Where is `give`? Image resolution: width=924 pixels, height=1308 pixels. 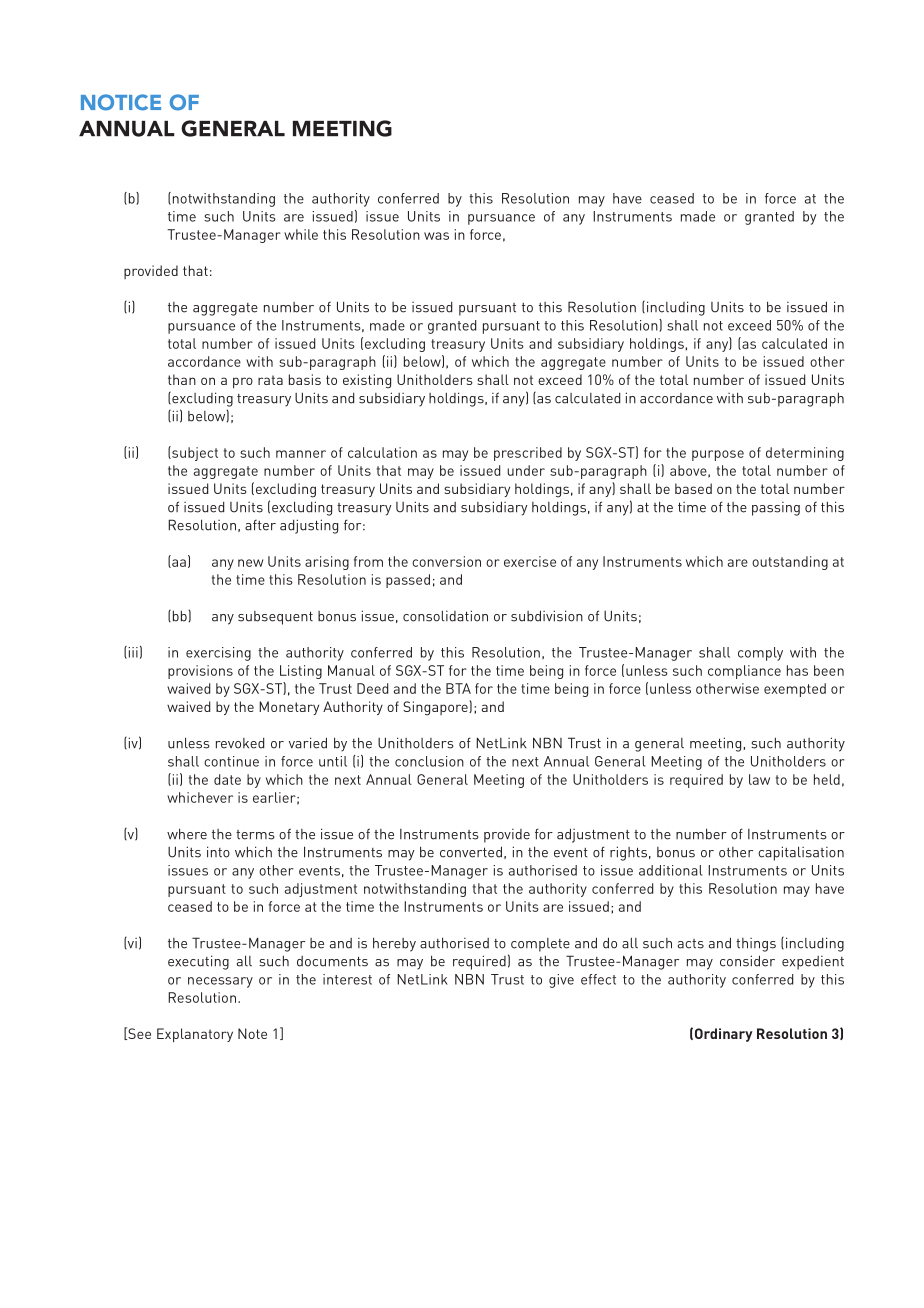
give is located at coordinates (561, 981).
